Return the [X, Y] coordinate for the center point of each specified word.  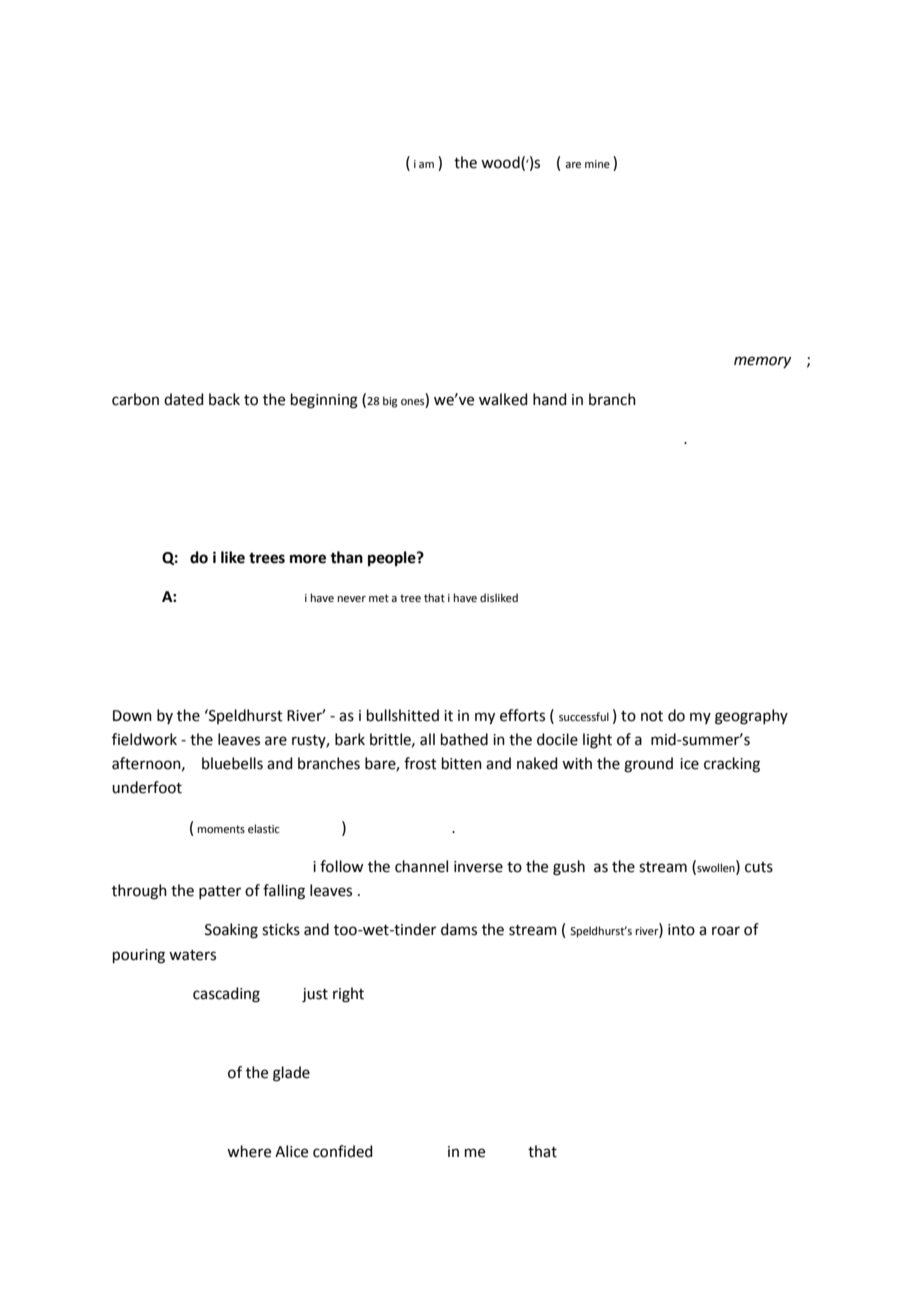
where [249, 1151]
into [681, 930]
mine [597, 164]
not [652, 716]
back [224, 399]
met [379, 598]
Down [132, 716]
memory [762, 362]
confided [343, 1151]
